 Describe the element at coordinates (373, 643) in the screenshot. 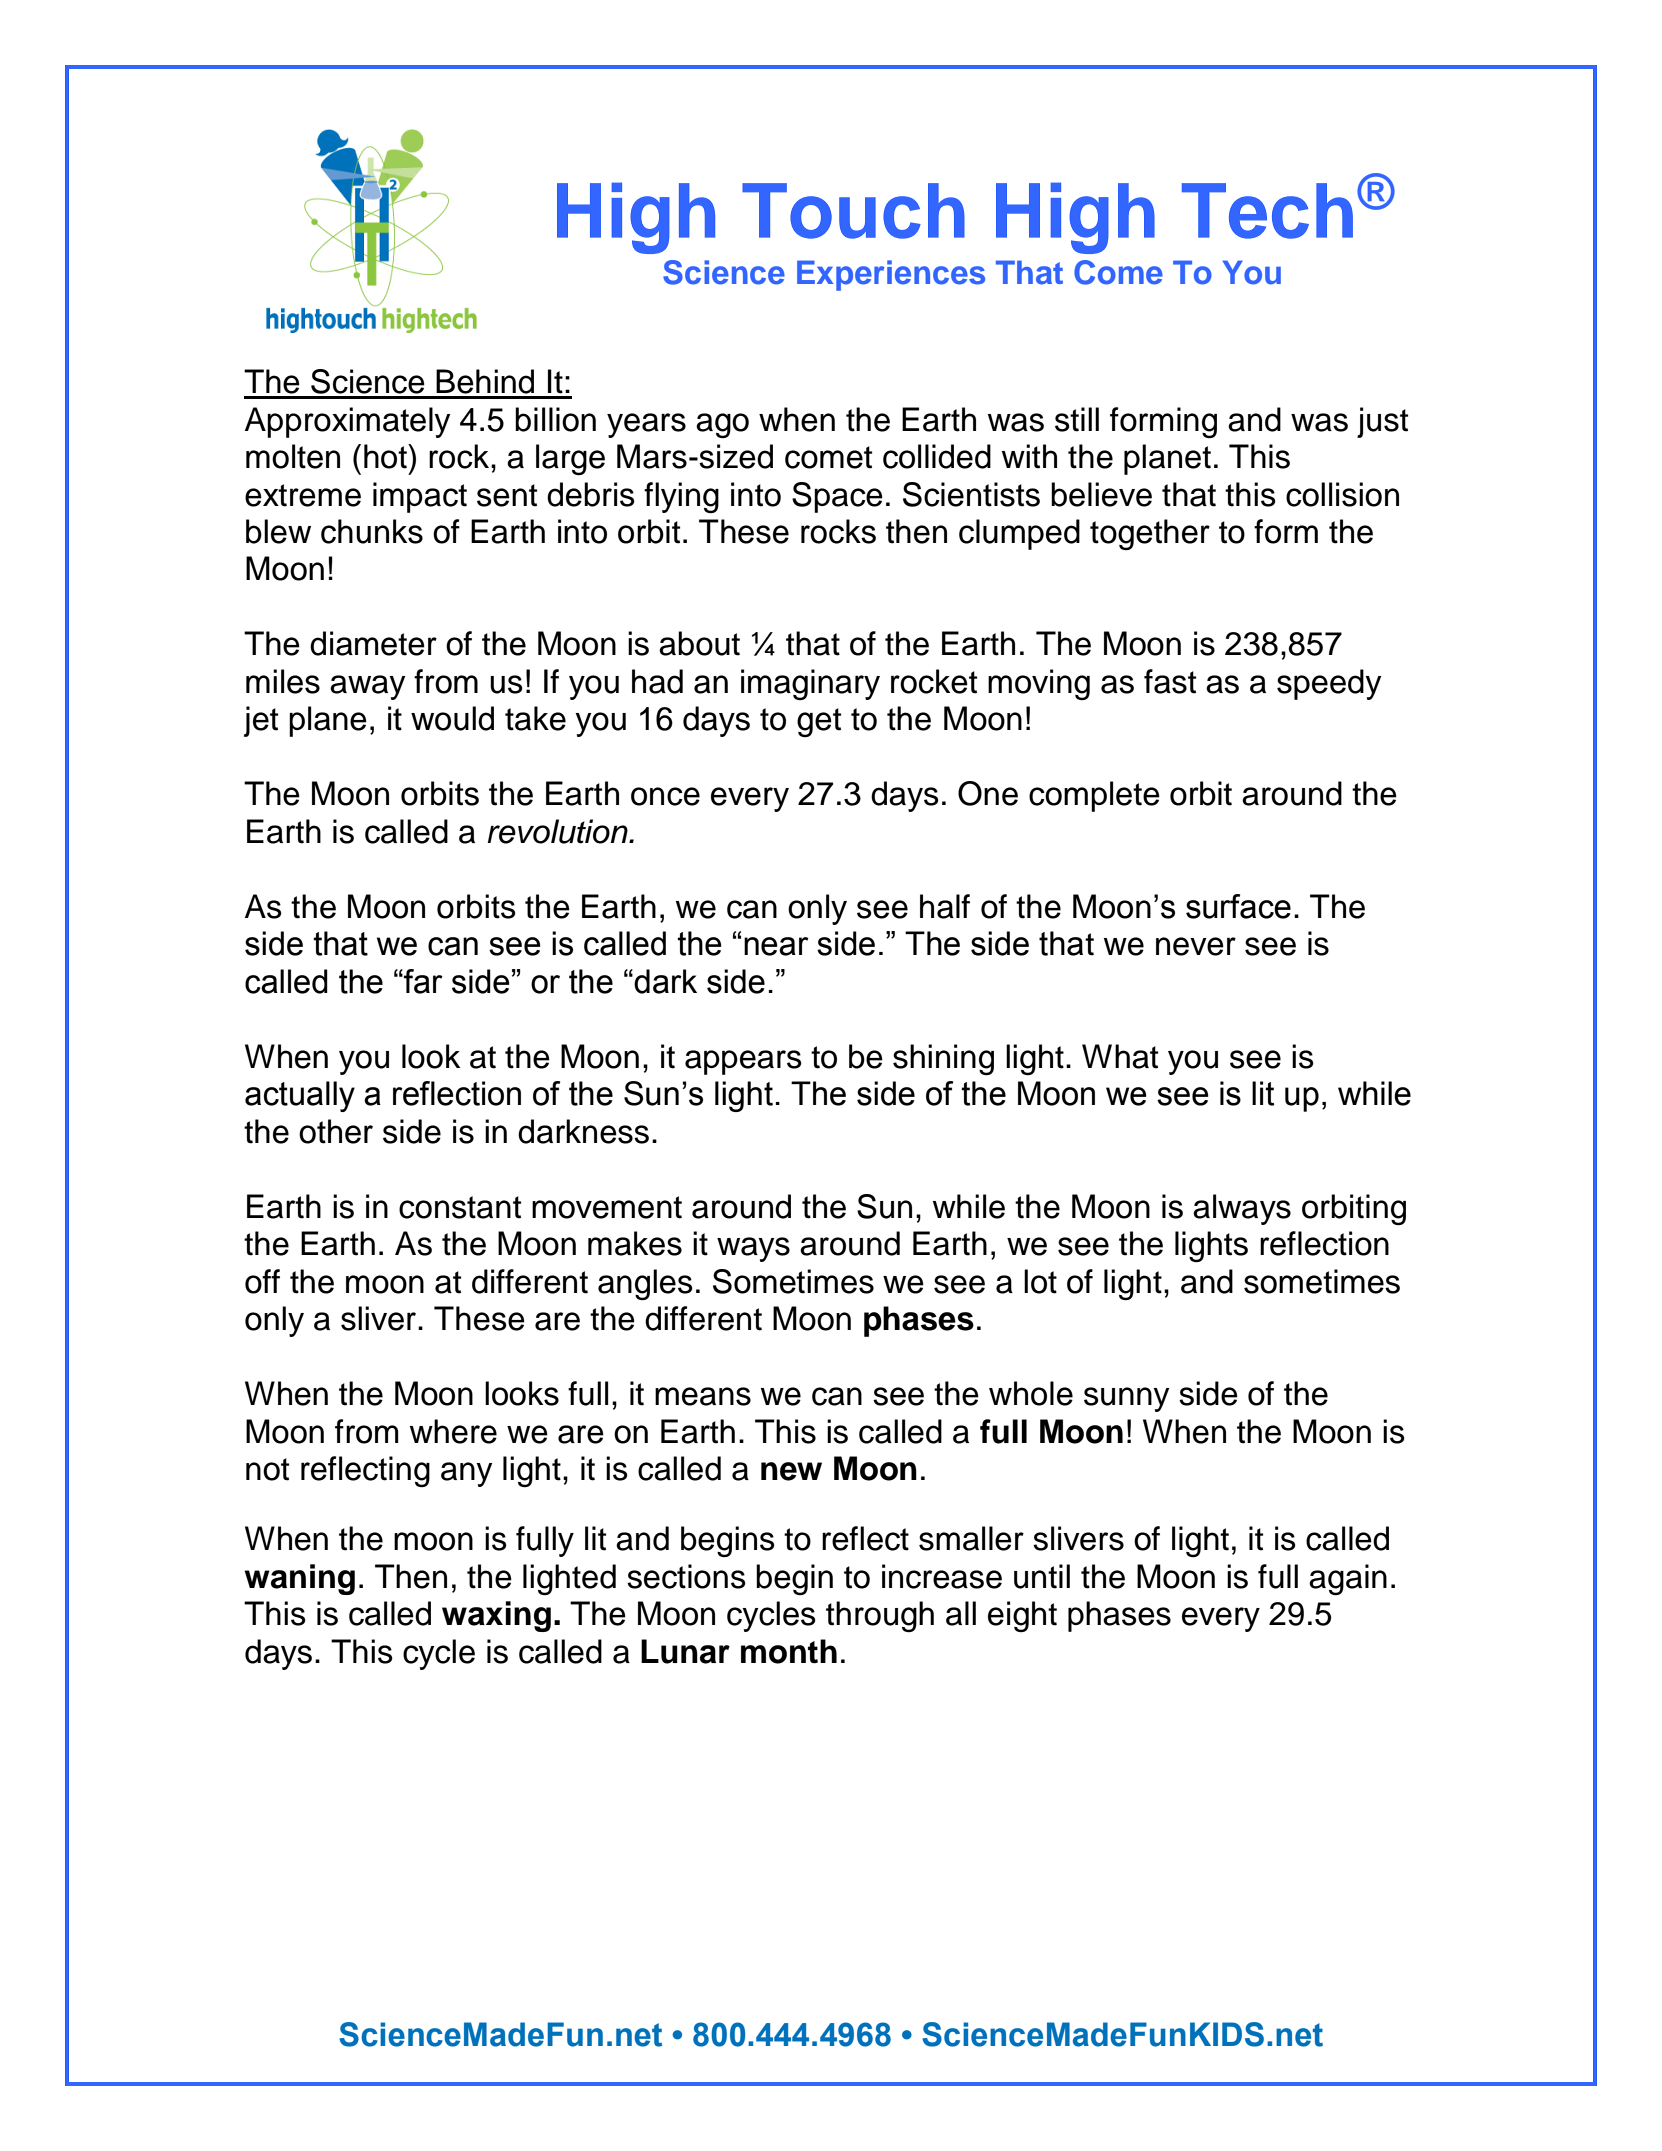

I see `diameter` at that location.
